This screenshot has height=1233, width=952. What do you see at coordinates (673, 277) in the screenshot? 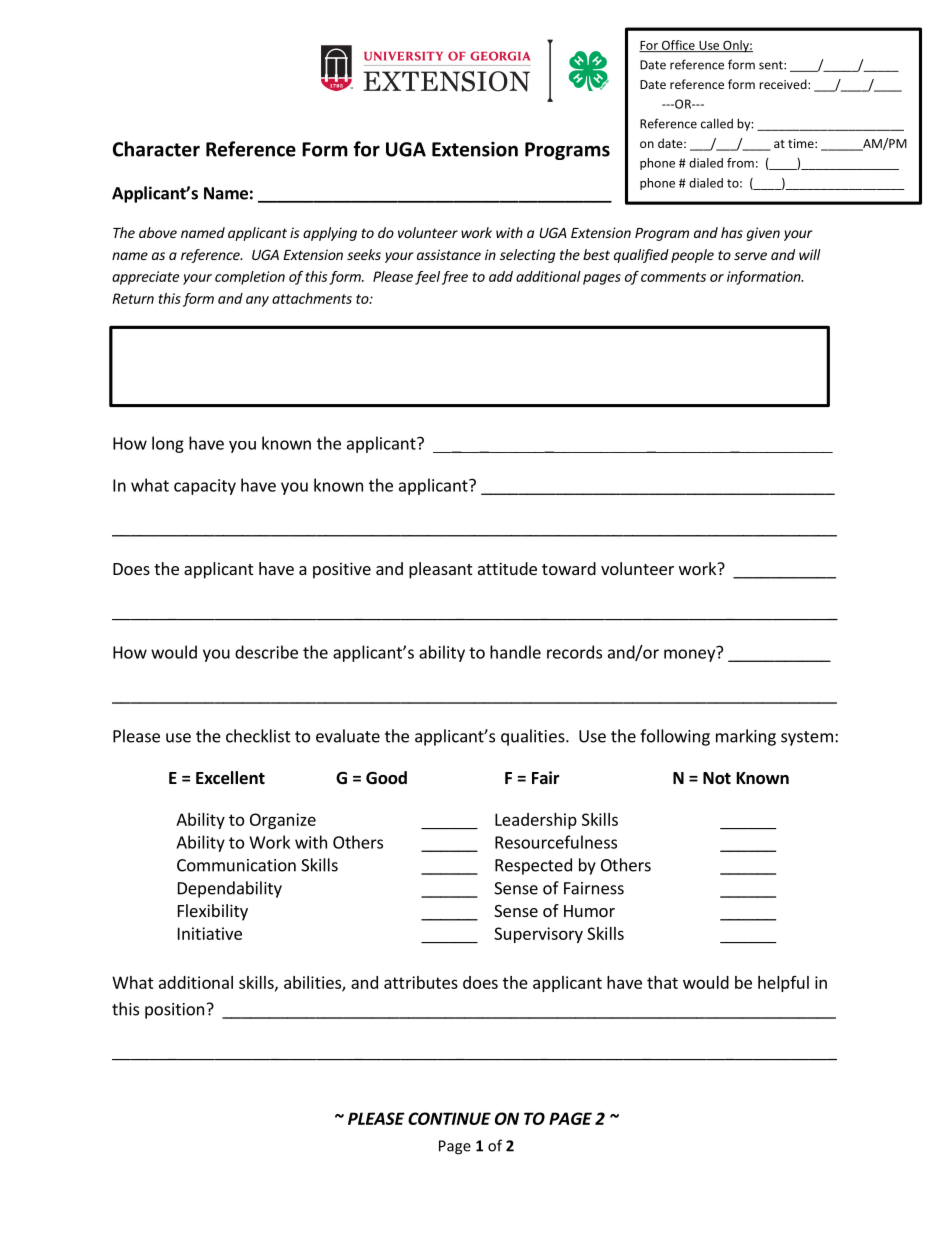
I see `comments` at bounding box center [673, 277].
